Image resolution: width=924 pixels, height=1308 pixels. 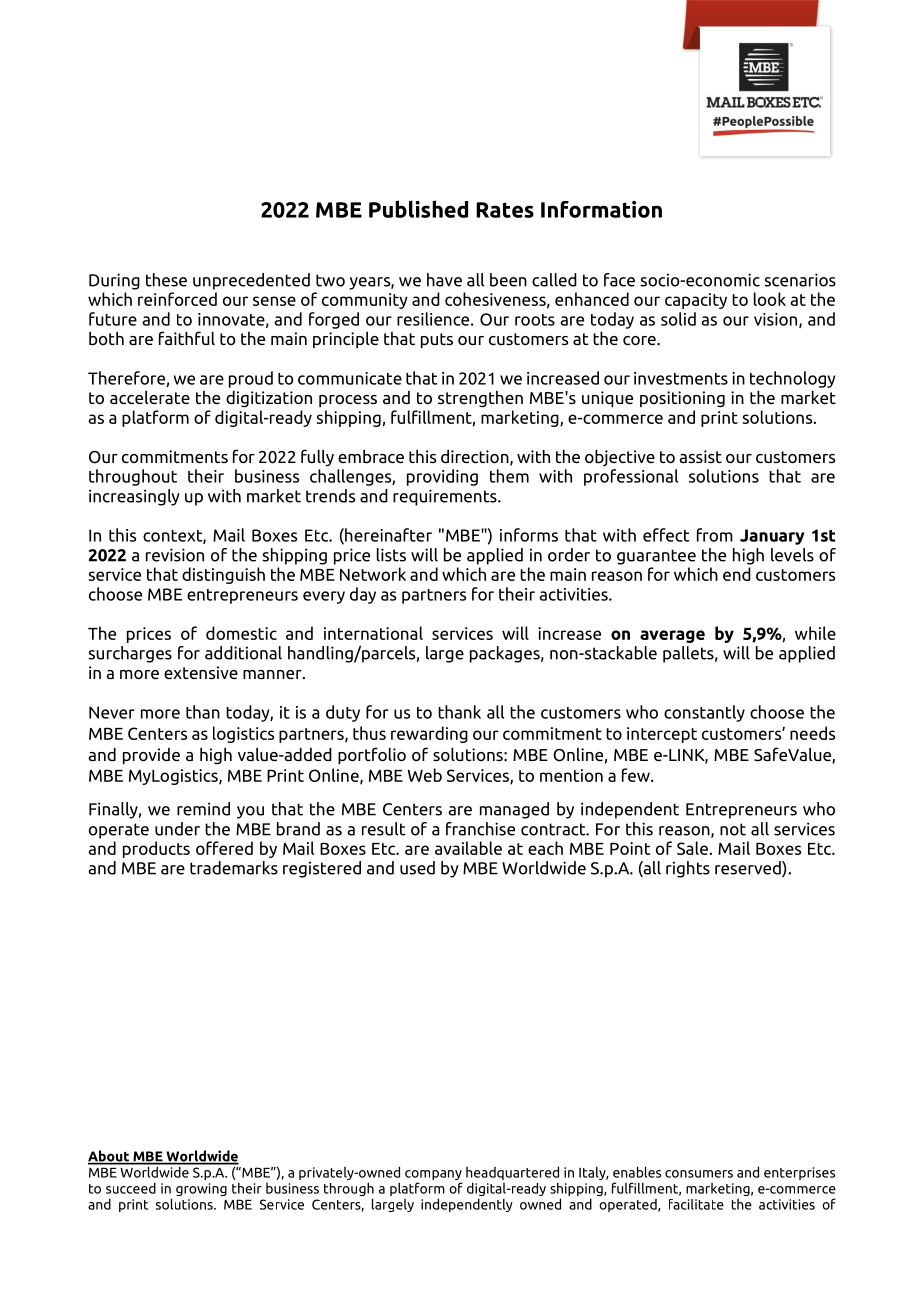 I want to click on growing, so click(x=201, y=1189).
